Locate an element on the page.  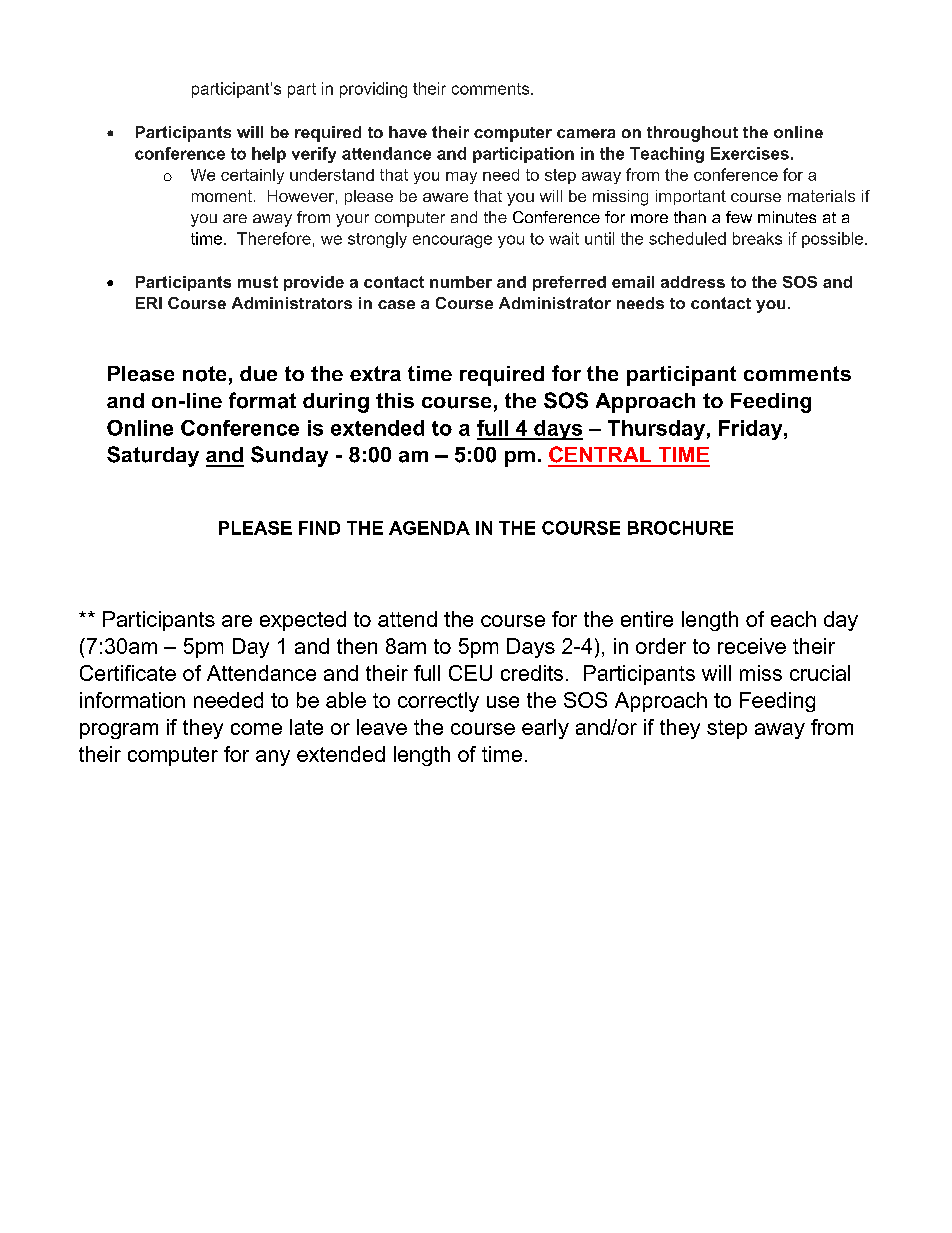
must is located at coordinates (258, 282).
